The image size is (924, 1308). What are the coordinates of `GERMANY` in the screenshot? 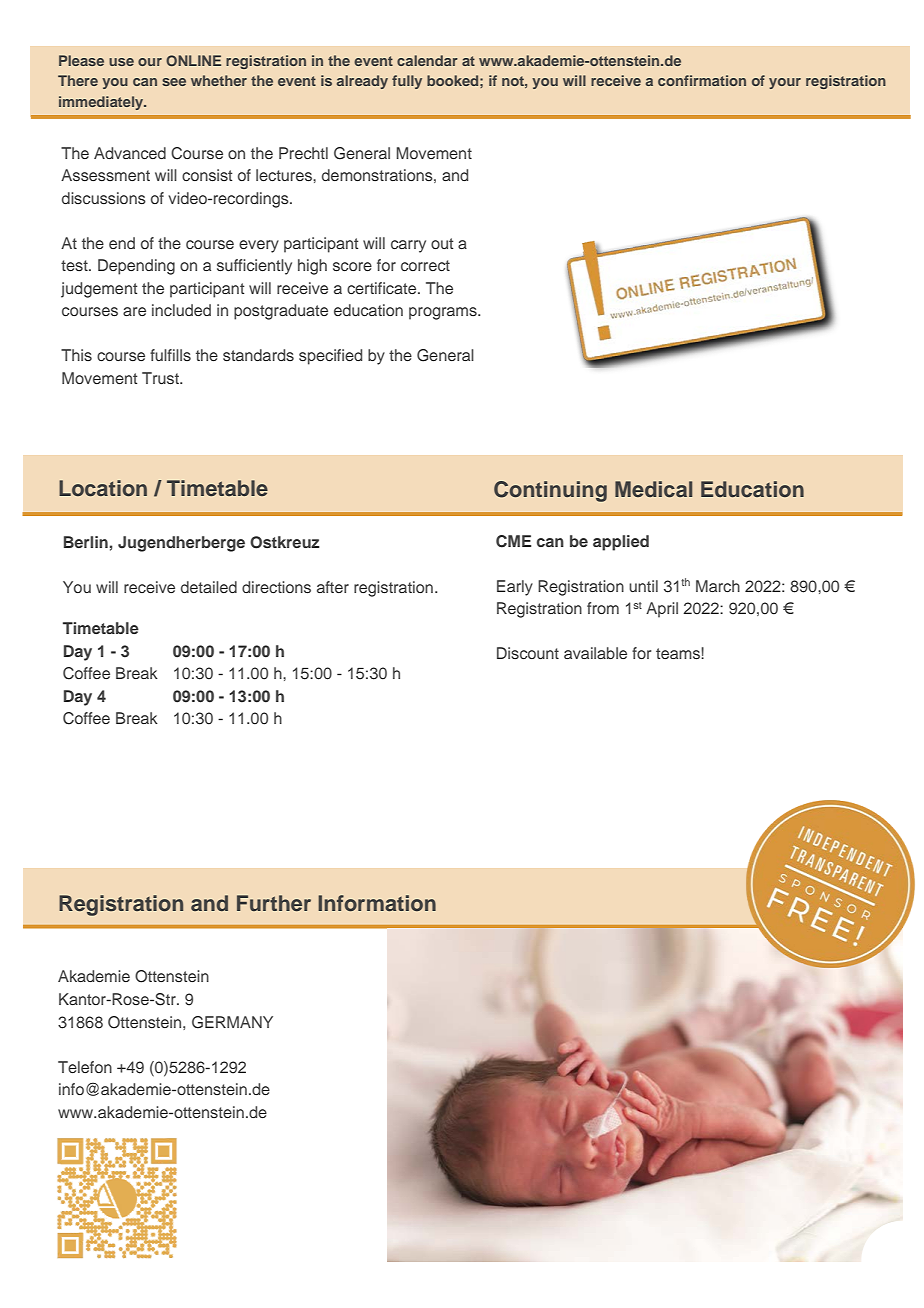 It's located at (232, 1022).
